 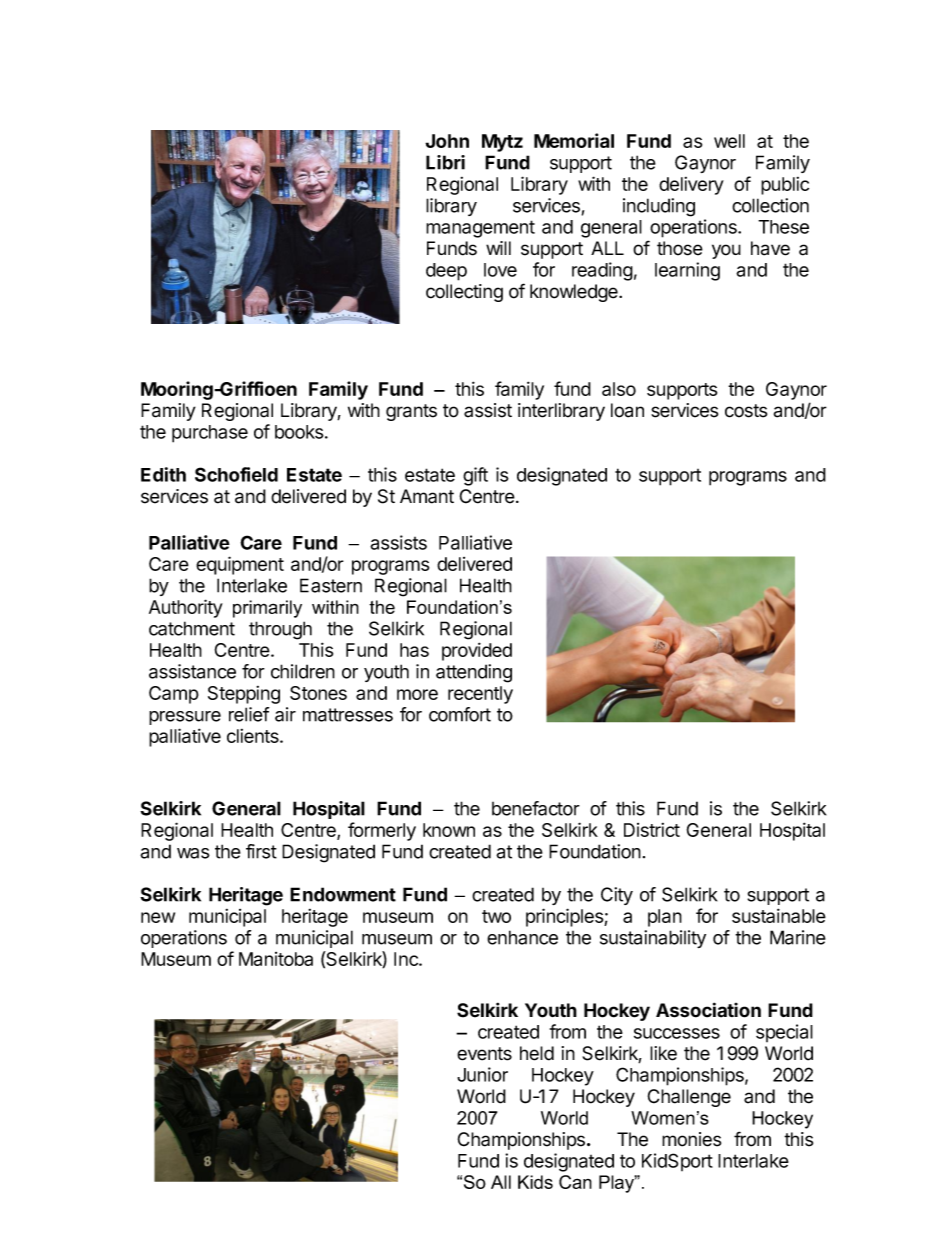 I want to click on Libri, so click(x=445, y=162).
